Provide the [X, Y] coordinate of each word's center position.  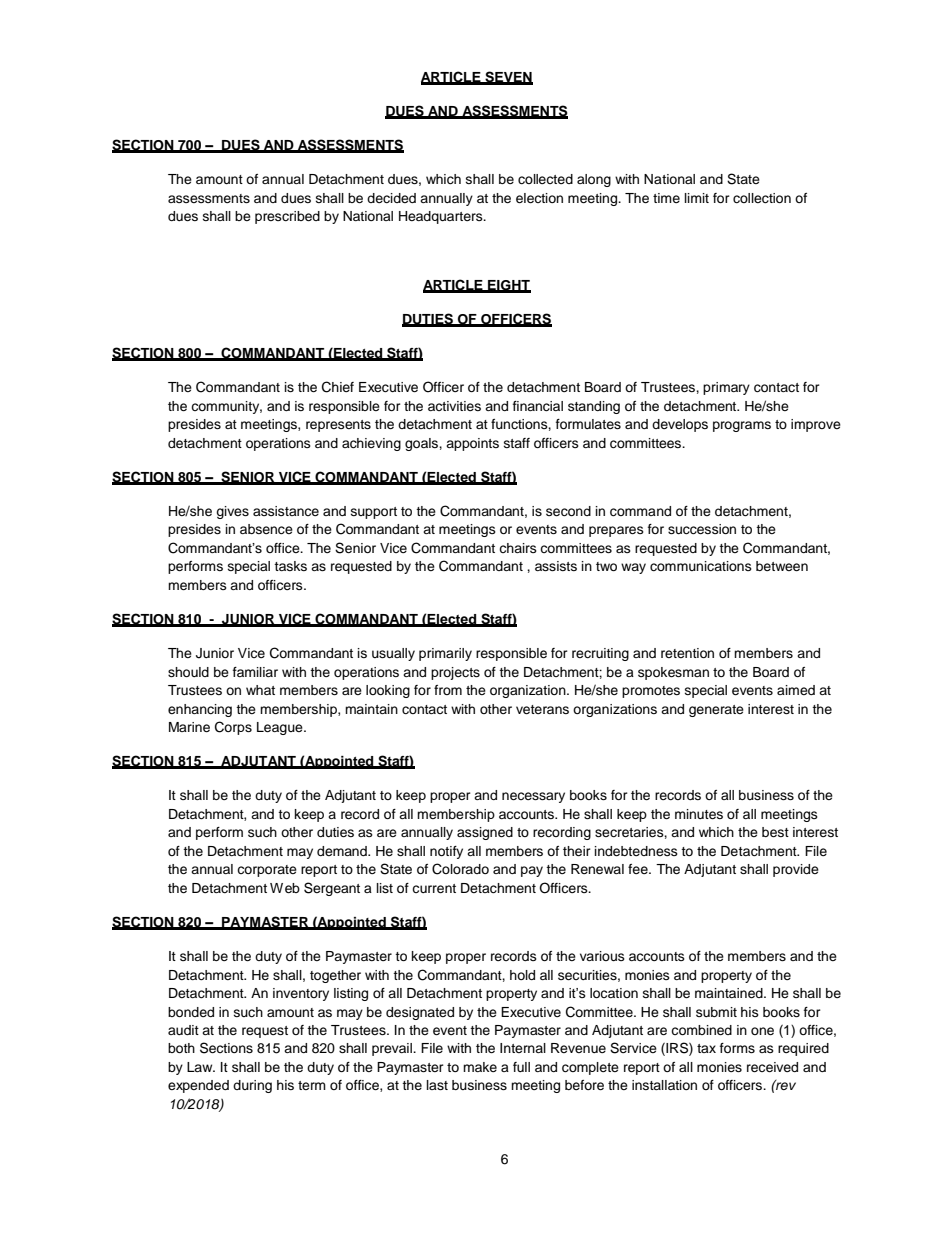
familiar [255, 672]
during [252, 1086]
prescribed [287, 217]
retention [687, 653]
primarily [445, 654]
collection [762, 198]
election [539, 198]
